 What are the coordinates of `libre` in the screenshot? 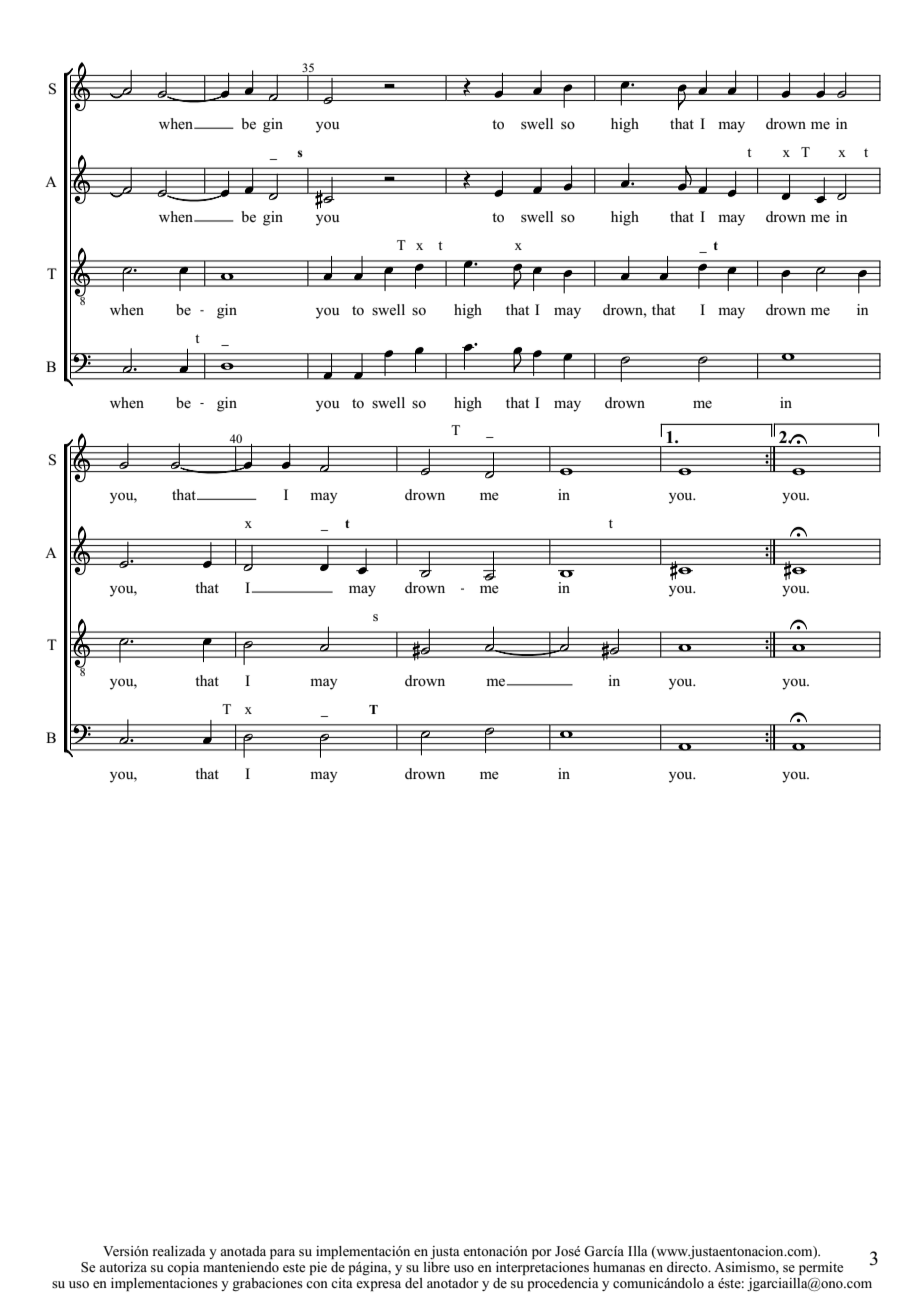 It's located at (436, 1267).
